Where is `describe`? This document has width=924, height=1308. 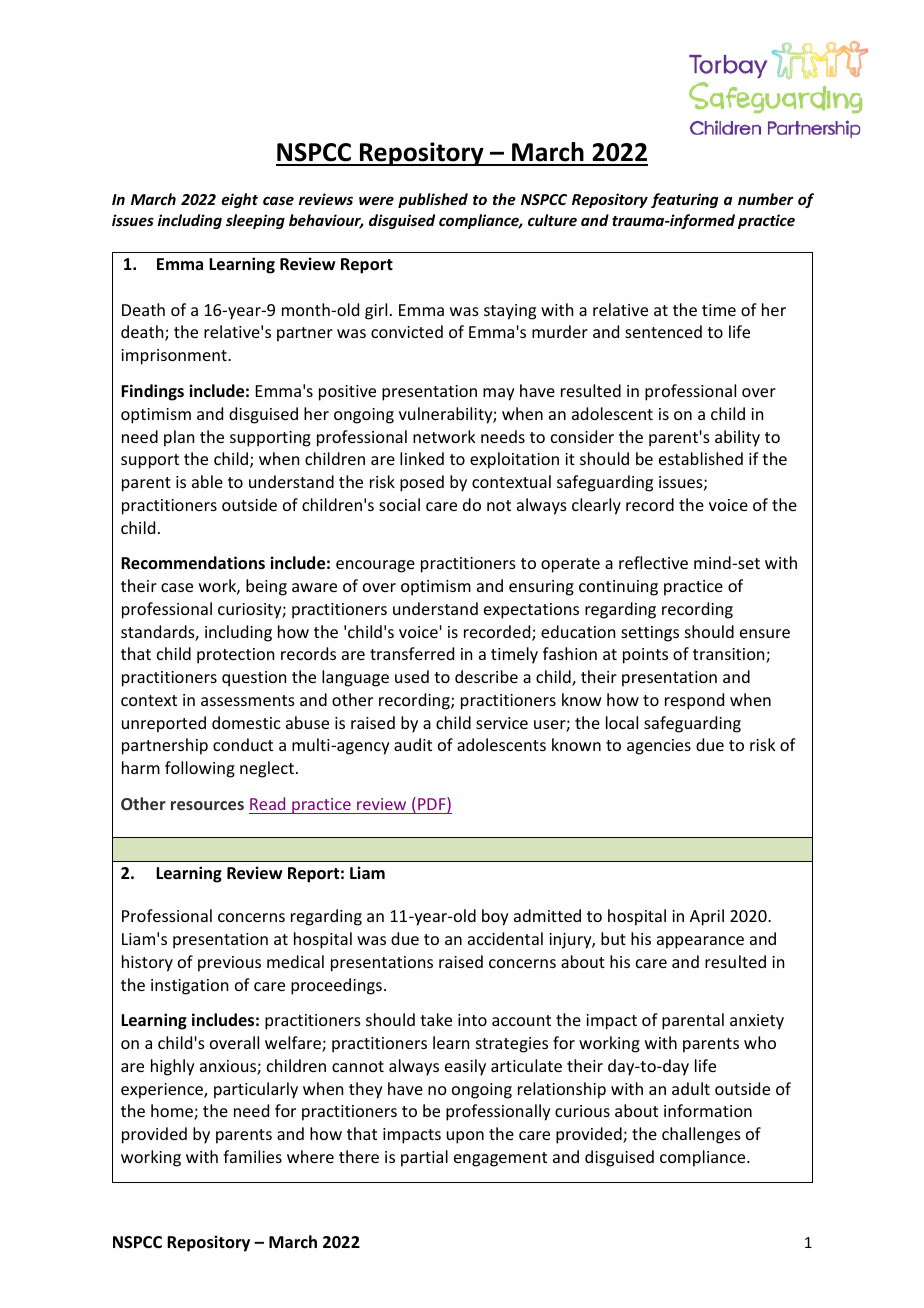 describe is located at coordinates (486, 676).
